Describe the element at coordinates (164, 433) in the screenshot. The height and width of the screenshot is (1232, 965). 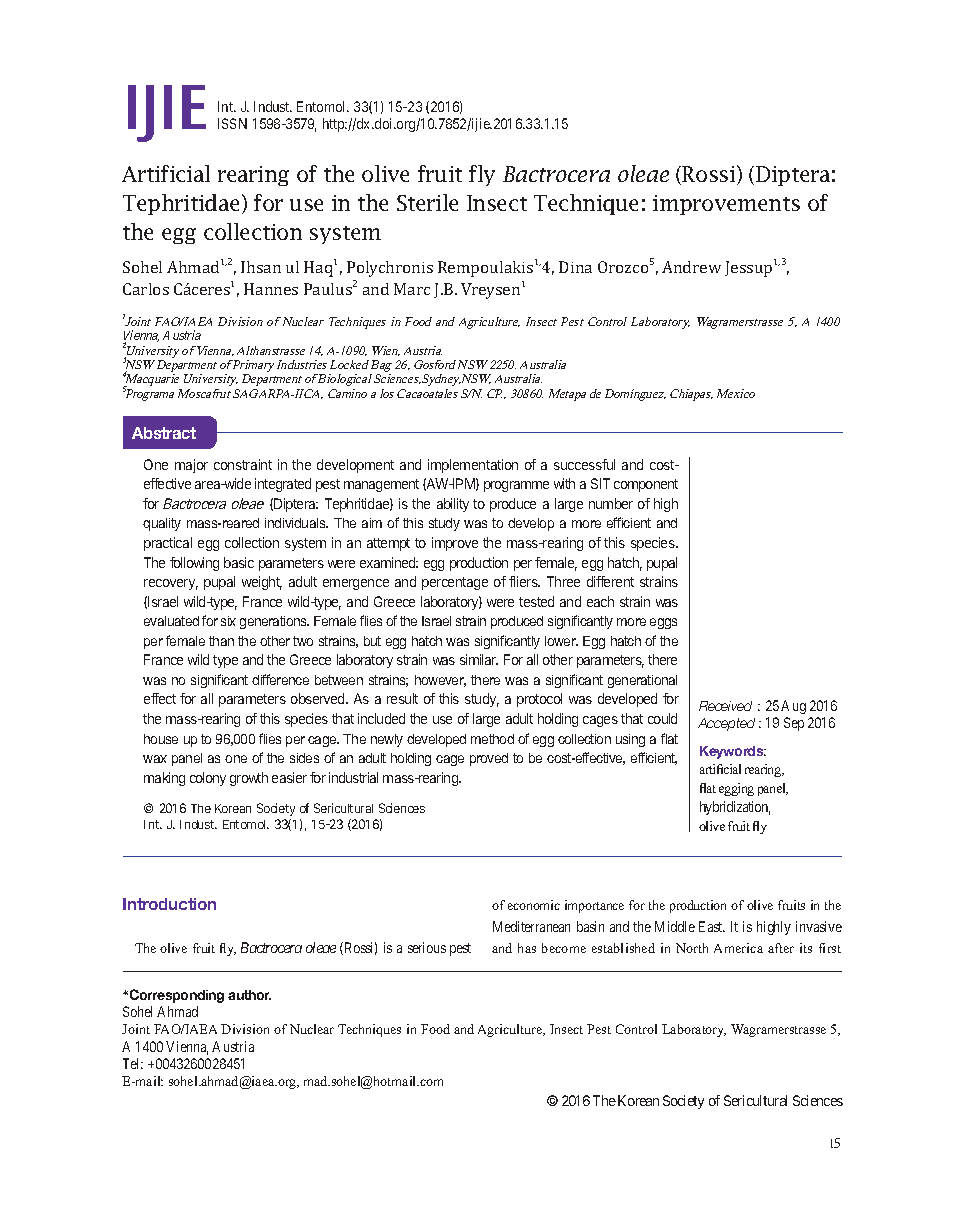
I see `Abstract` at that location.
